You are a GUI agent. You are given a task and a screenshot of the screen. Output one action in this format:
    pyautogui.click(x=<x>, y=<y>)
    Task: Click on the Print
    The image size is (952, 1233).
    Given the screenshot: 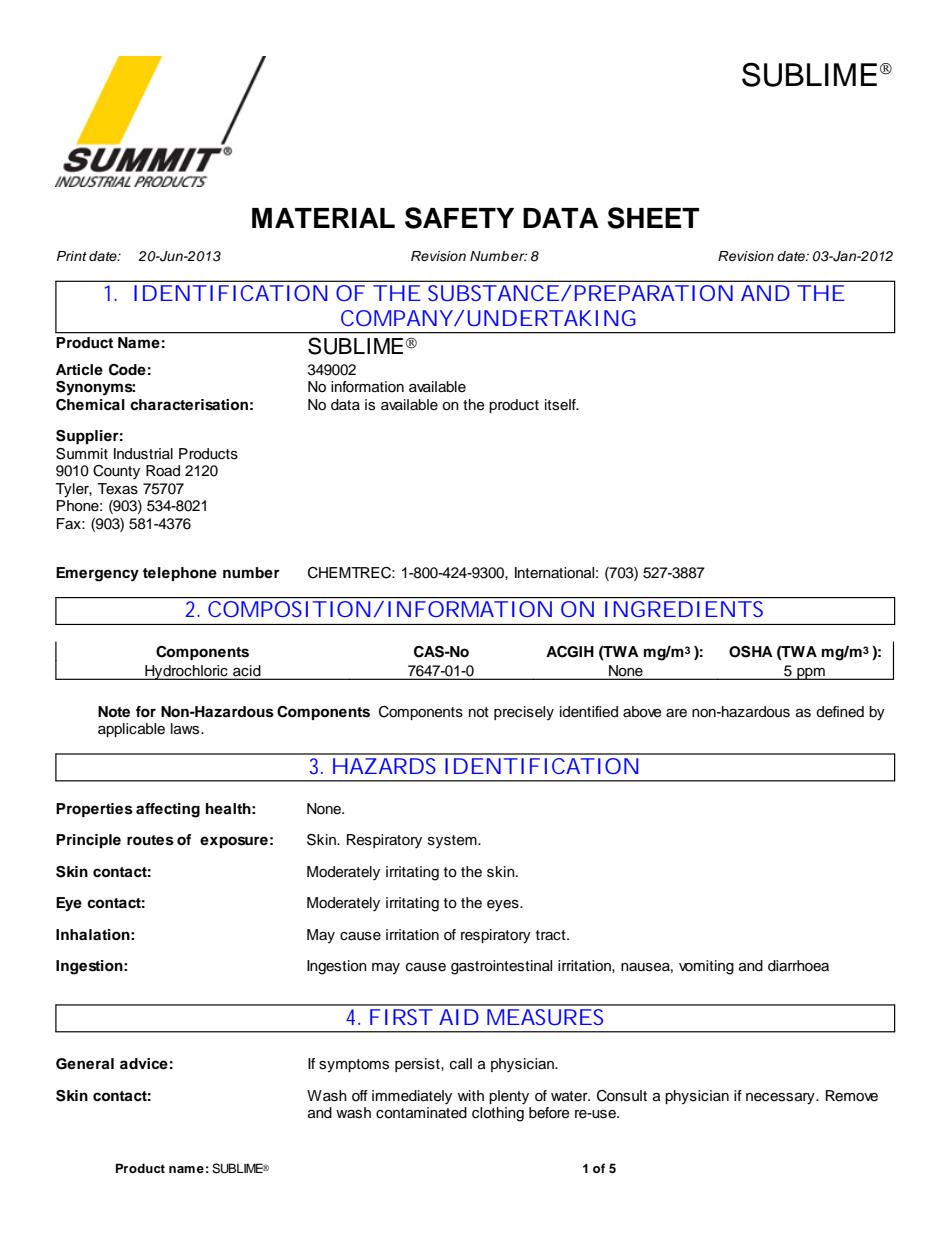 What is the action you would take?
    pyautogui.click(x=72, y=256)
